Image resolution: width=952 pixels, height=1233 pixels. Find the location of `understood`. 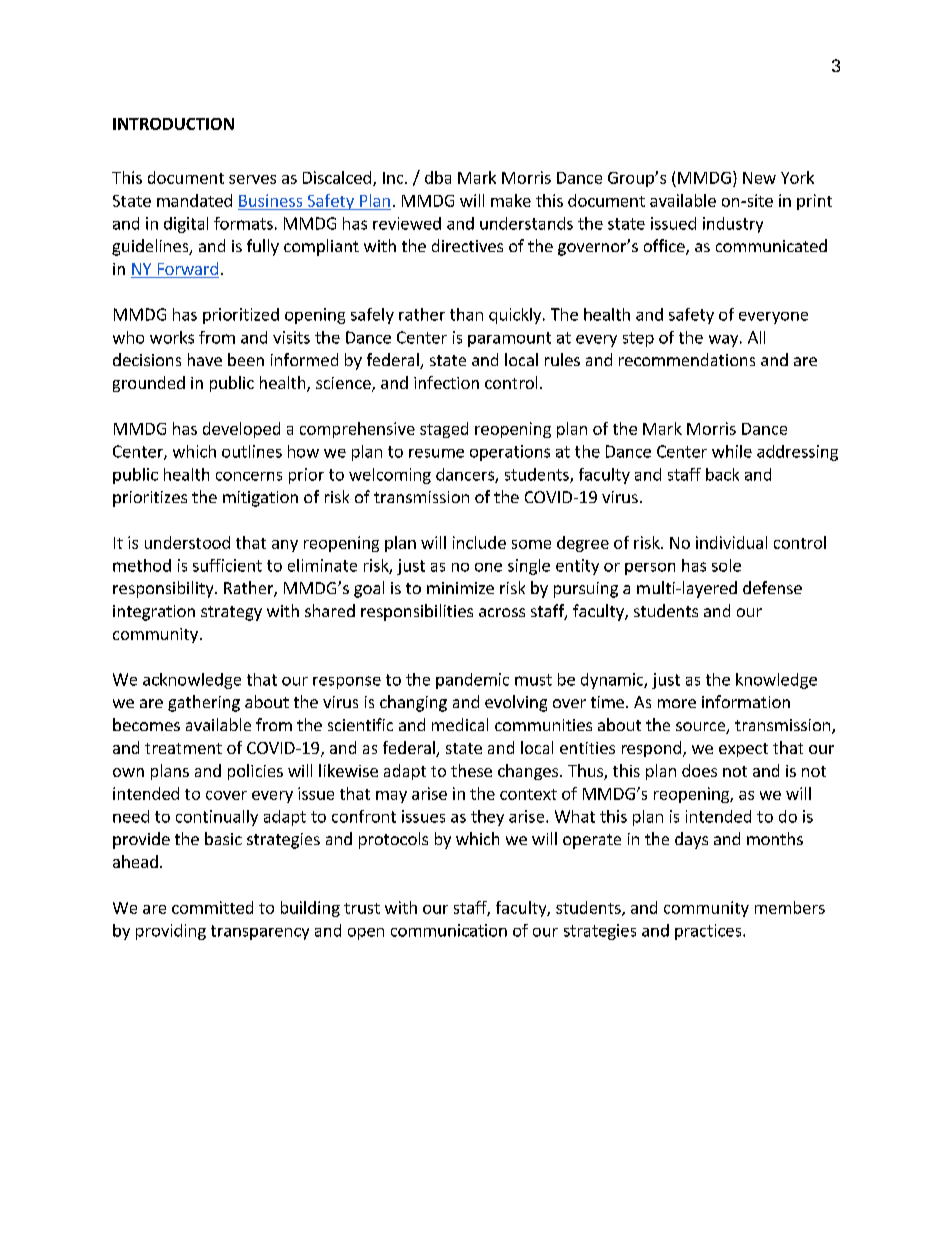

understood is located at coordinates (187, 542).
